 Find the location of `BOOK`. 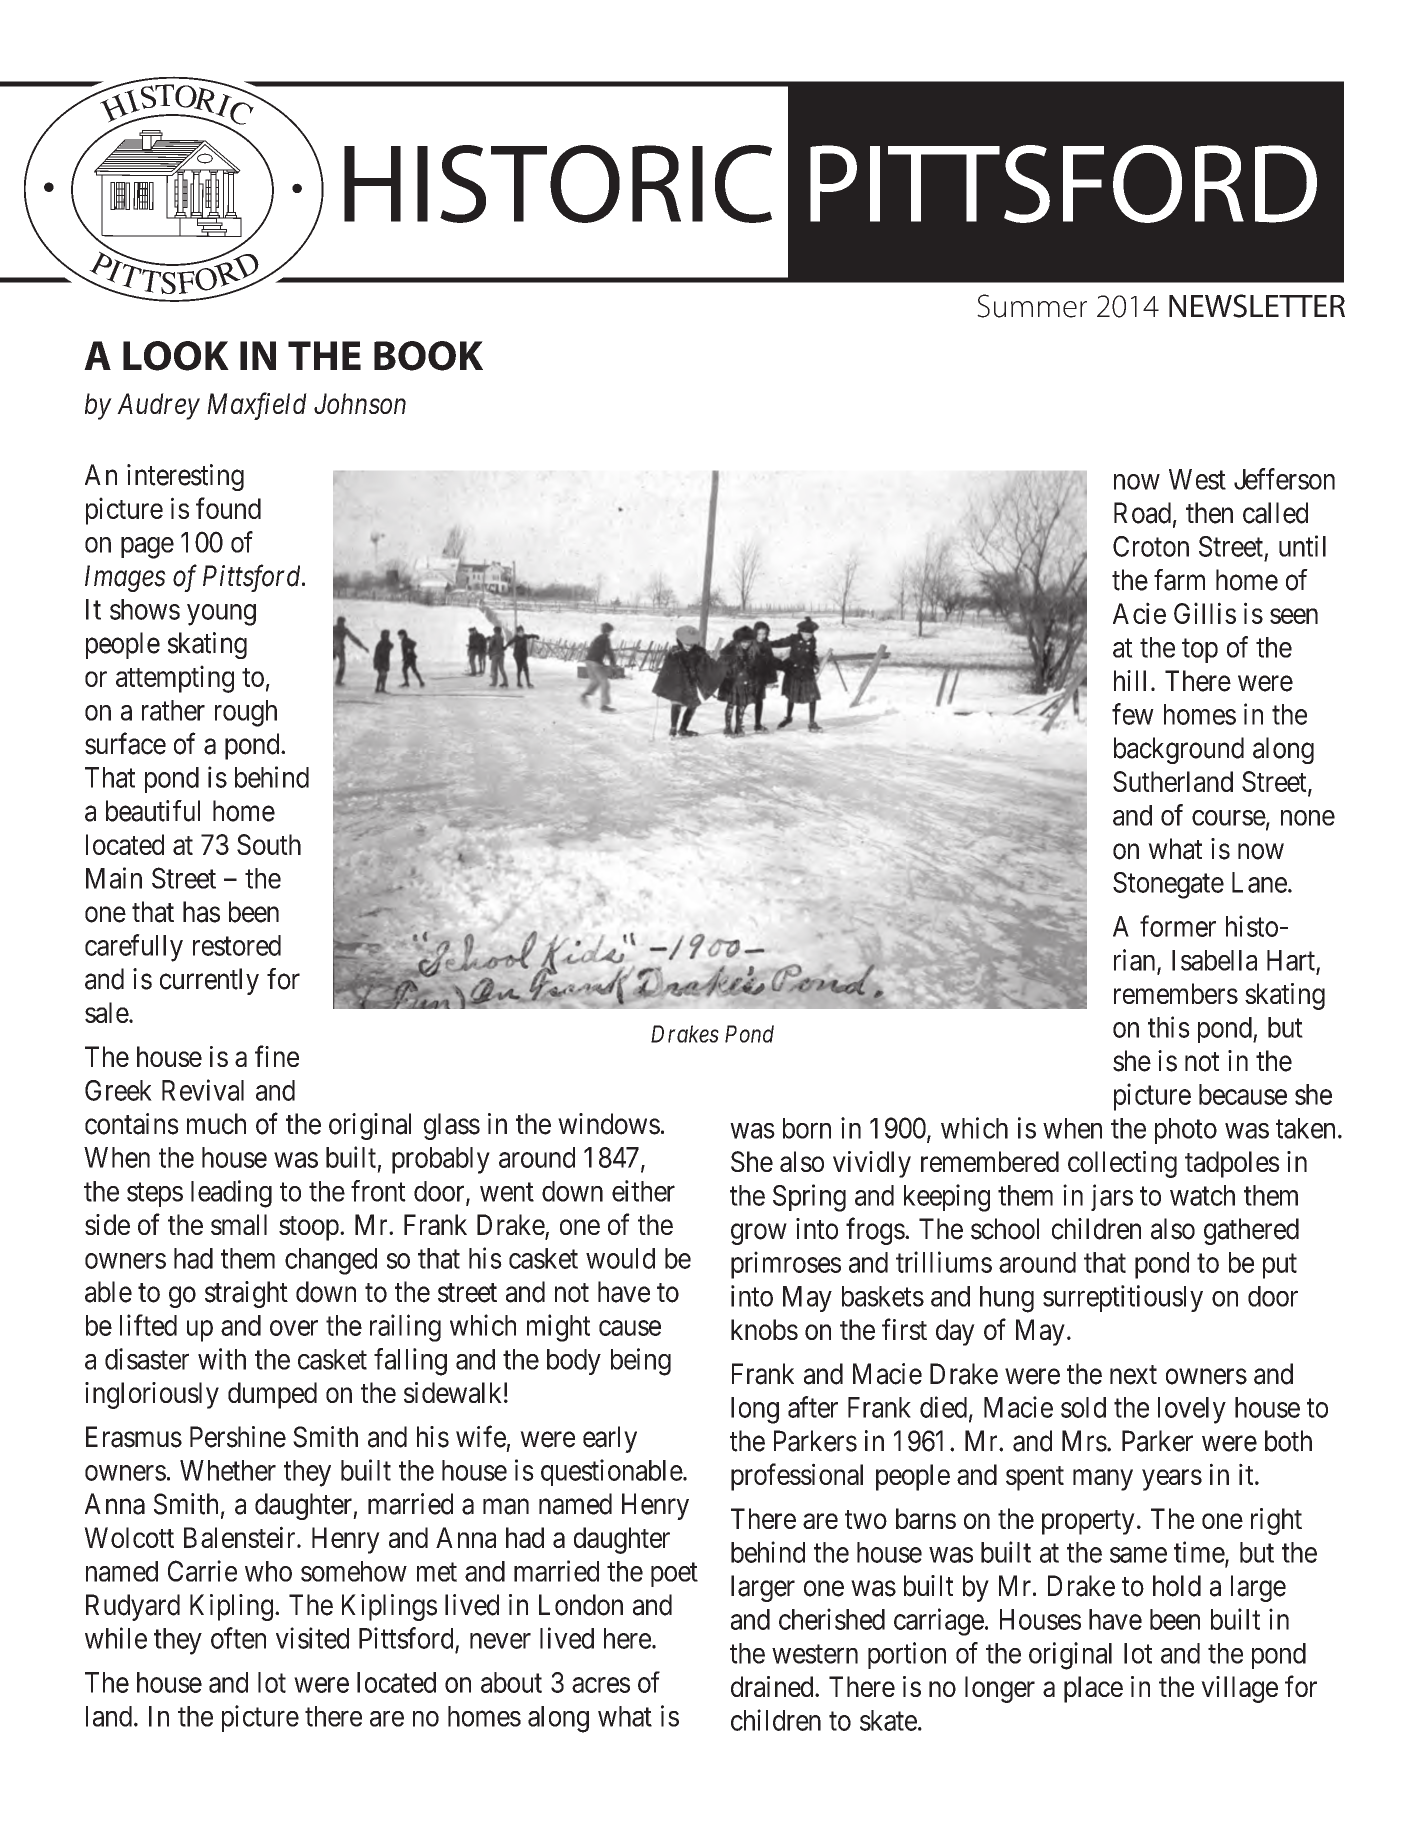

BOOK is located at coordinates (428, 356).
